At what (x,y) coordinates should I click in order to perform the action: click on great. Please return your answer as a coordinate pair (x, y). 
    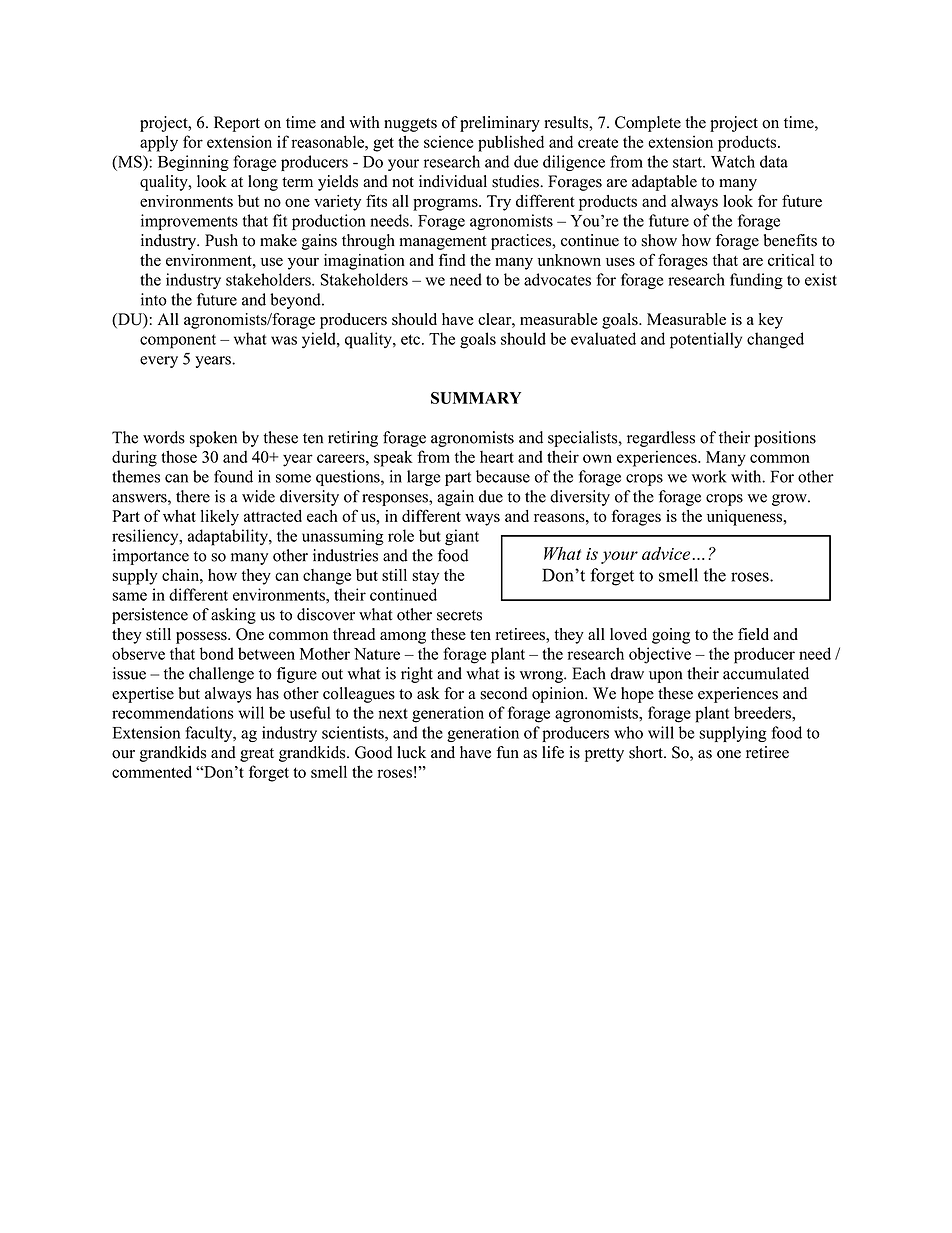
    Looking at the image, I should click on (257, 755).
